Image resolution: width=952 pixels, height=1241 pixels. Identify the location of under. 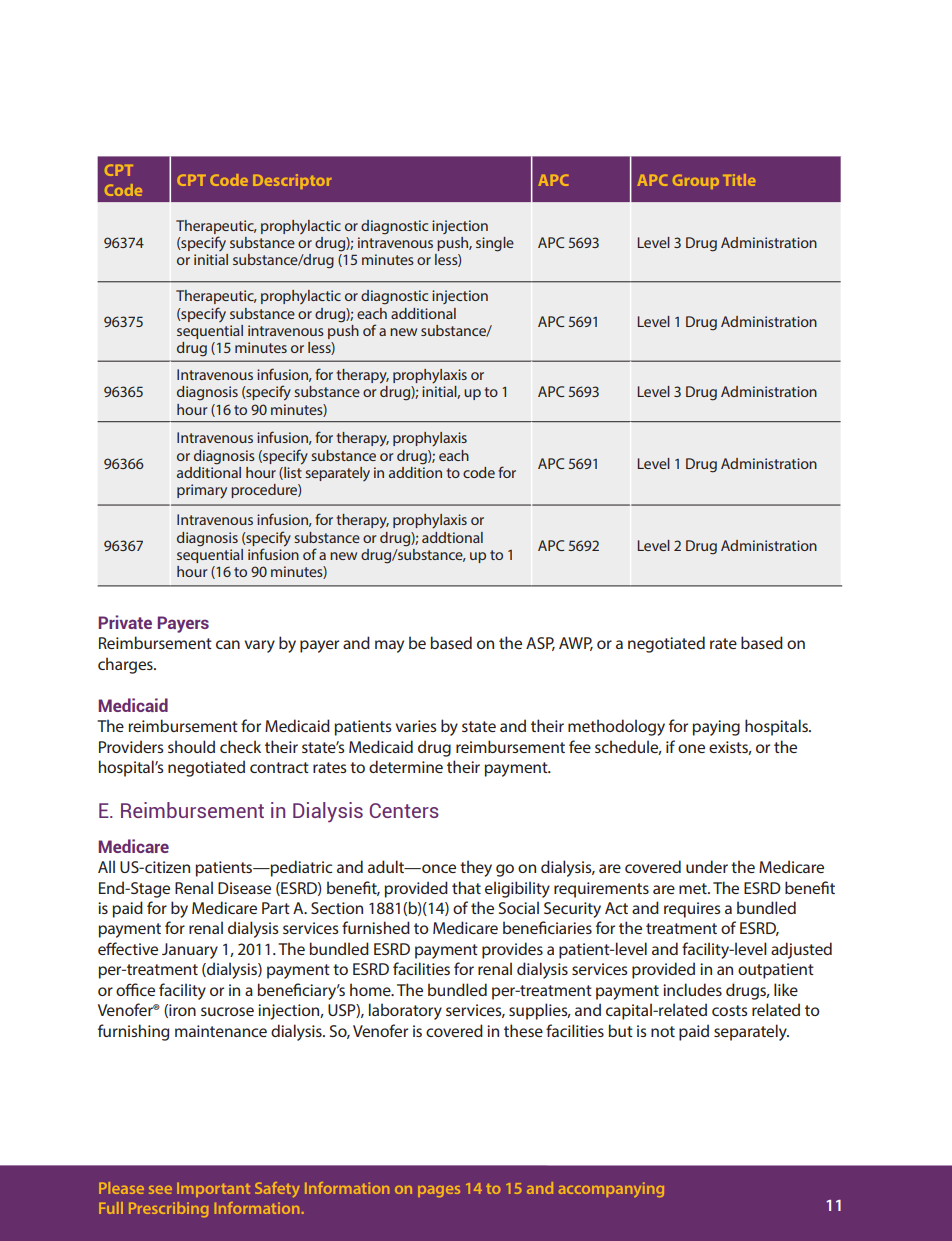
(707, 866).
